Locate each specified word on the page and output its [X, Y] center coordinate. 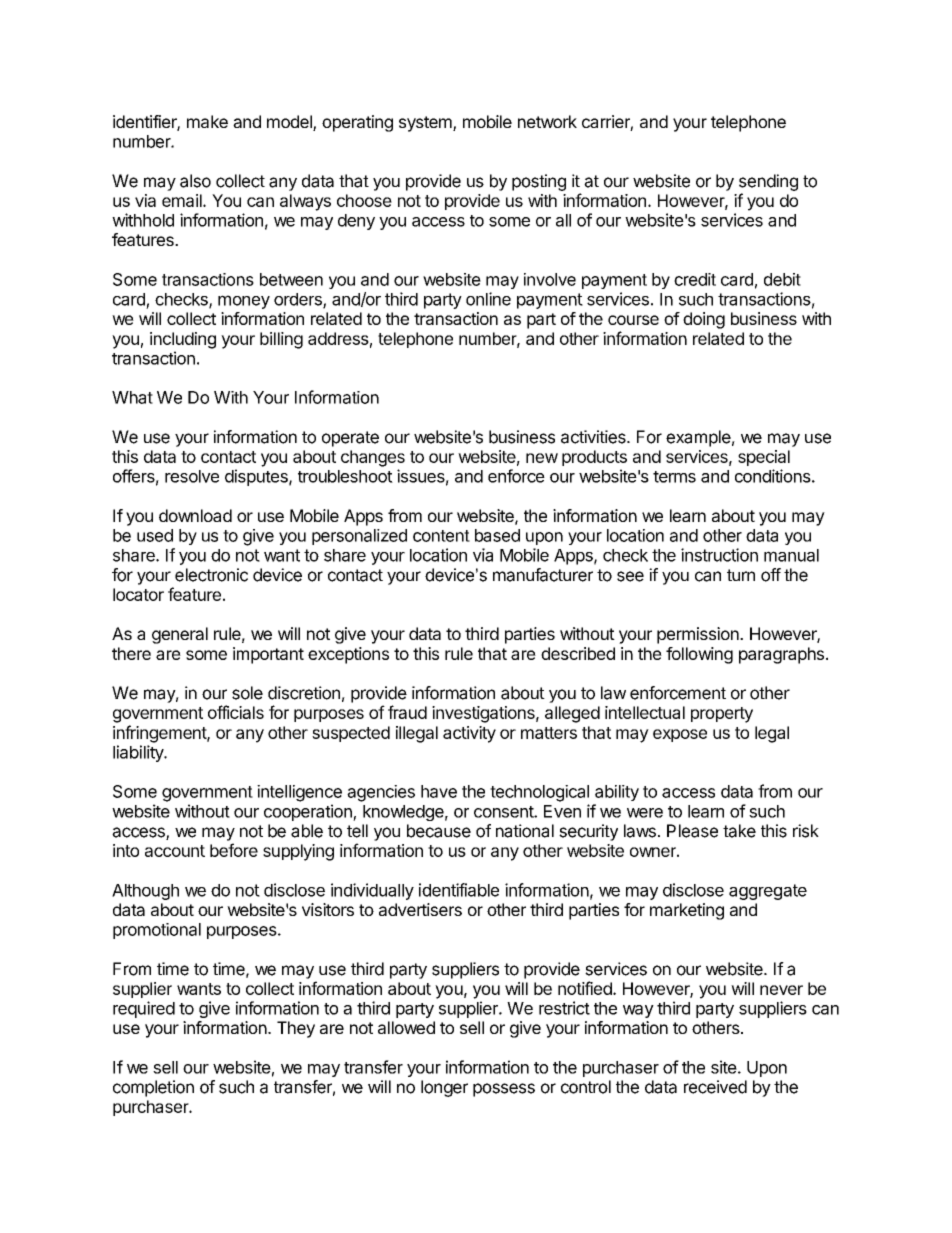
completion [153, 1088]
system [425, 124]
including [183, 340]
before [234, 850]
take [739, 831]
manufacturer [543, 575]
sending [768, 182]
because [439, 831]
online [488, 299]
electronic [211, 575]
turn [741, 575]
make [207, 121]
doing [704, 320]
